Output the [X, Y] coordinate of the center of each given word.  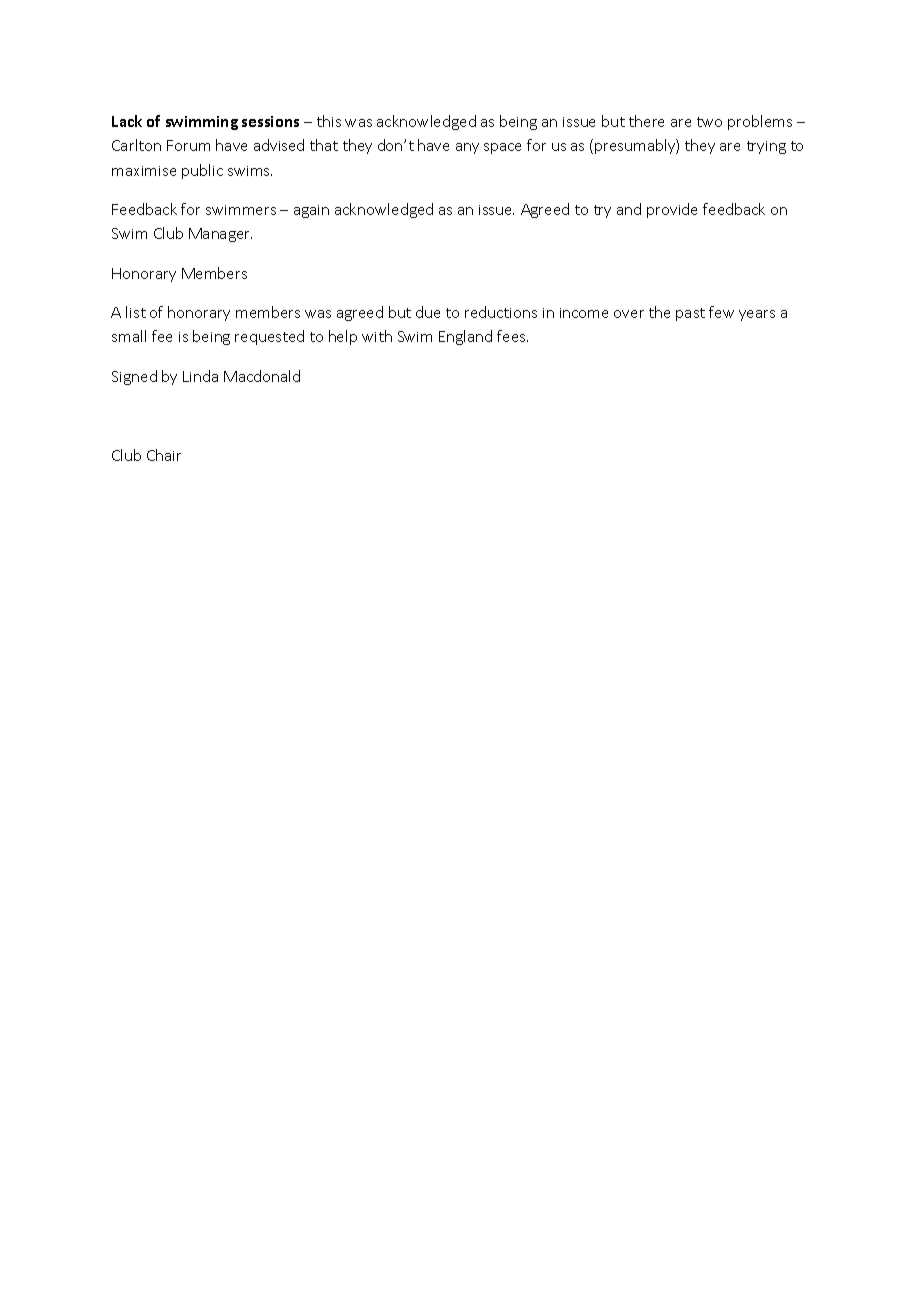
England [465, 337]
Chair [164, 455]
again [311, 211]
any [467, 148]
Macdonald [262, 376]
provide [672, 210]
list [136, 312]
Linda [200, 376]
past [690, 314]
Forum [188, 145]
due [428, 312]
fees [512, 336]
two [709, 122]
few [721, 312]
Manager [220, 235]
